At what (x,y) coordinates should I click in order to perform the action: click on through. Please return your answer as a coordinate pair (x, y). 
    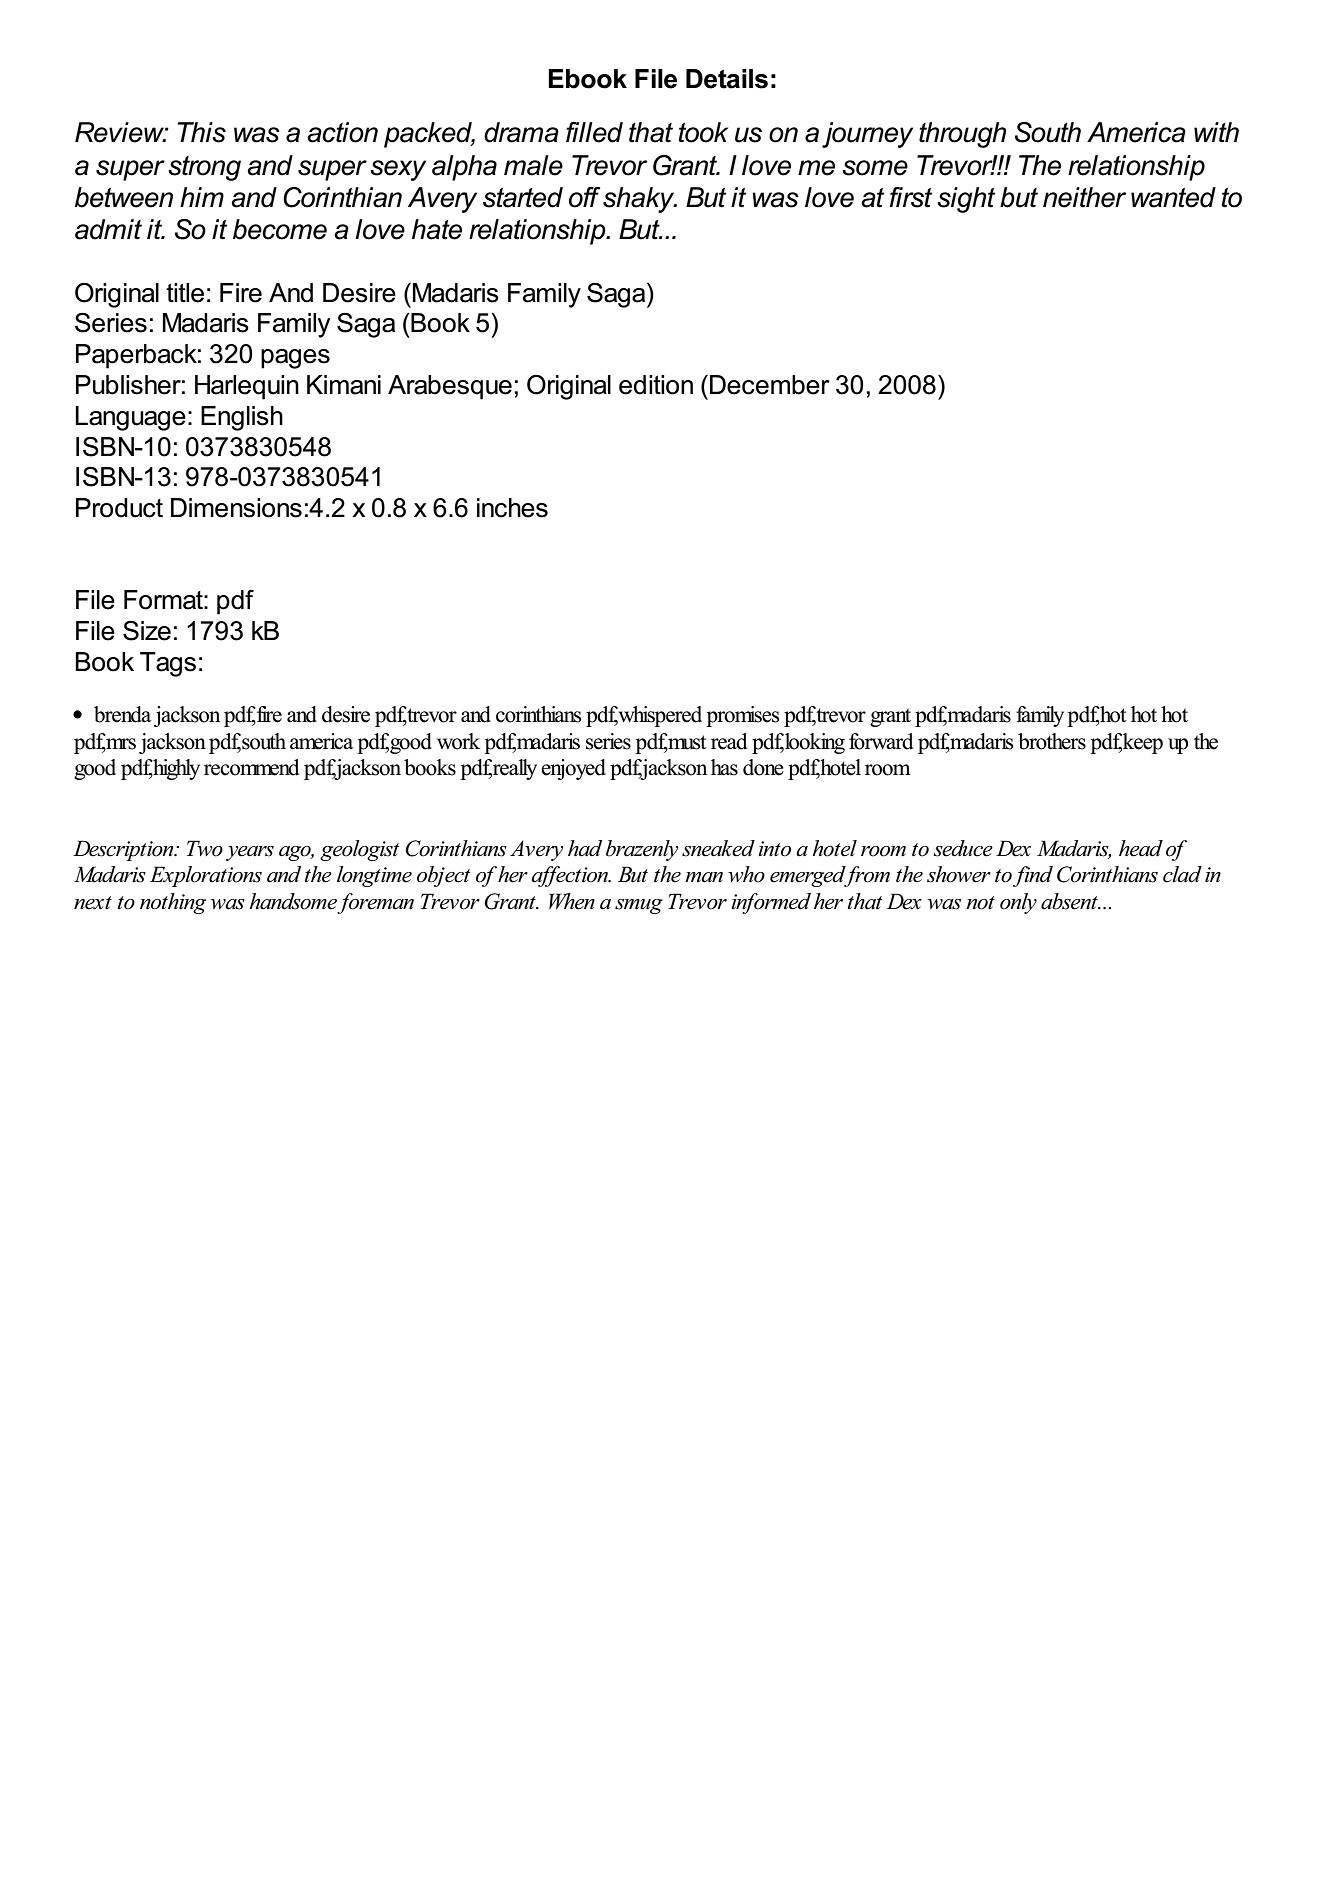
    Looking at the image, I should click on (962, 135).
